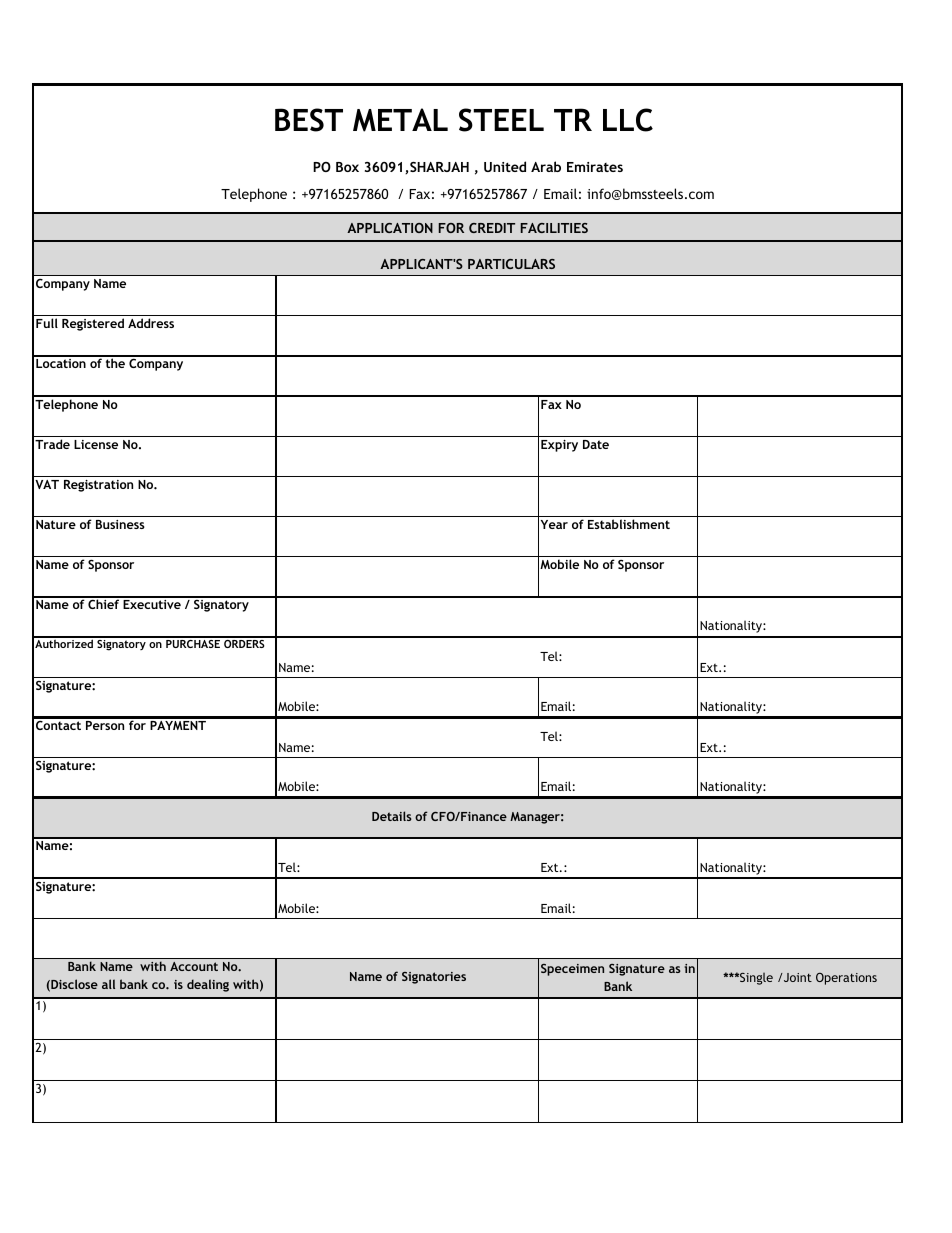 The height and width of the page is (1233, 952). Describe the element at coordinates (434, 978) in the page. I see `Signatories` at that location.
